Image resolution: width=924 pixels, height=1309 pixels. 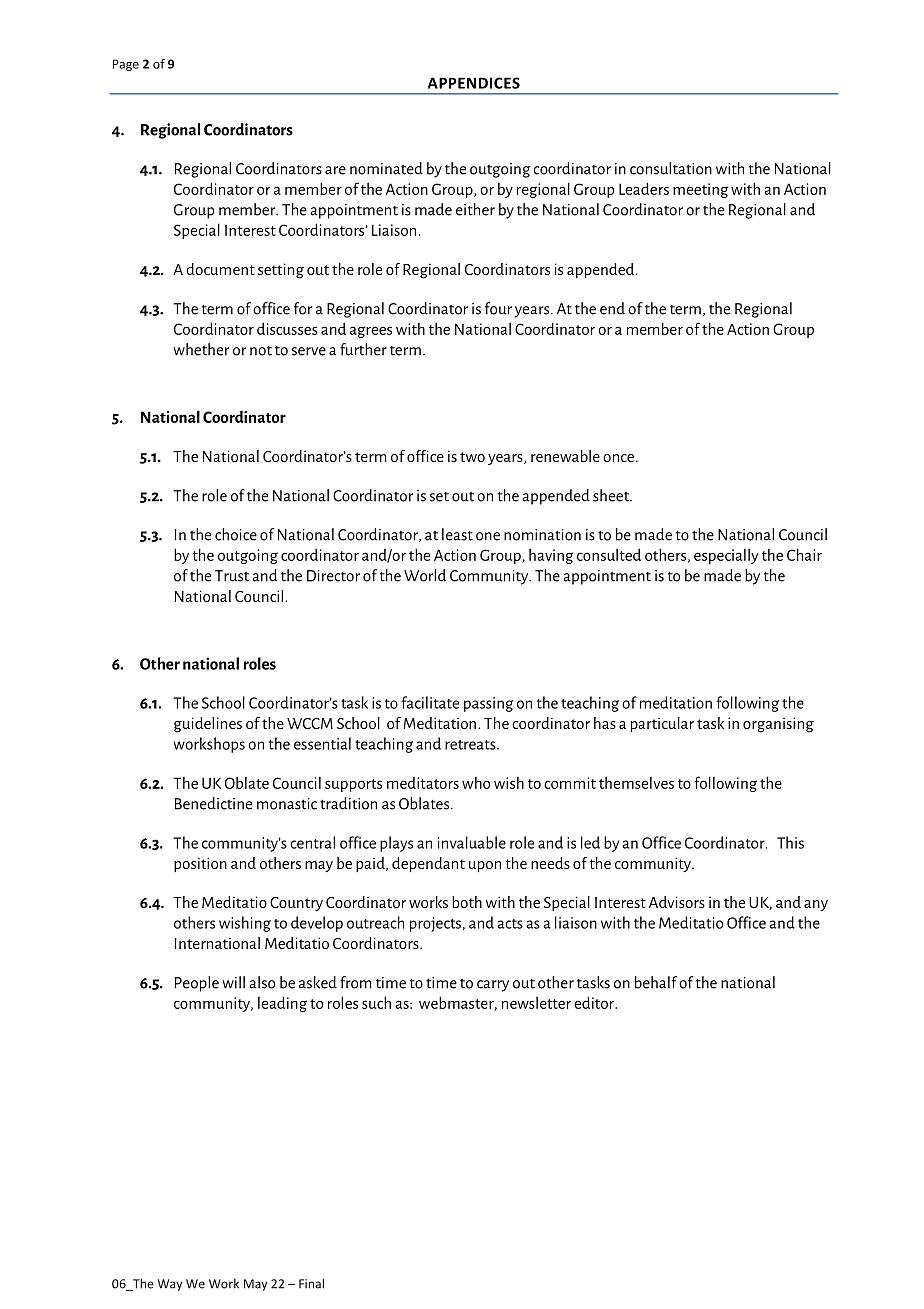 I want to click on Page, so click(x=126, y=65).
